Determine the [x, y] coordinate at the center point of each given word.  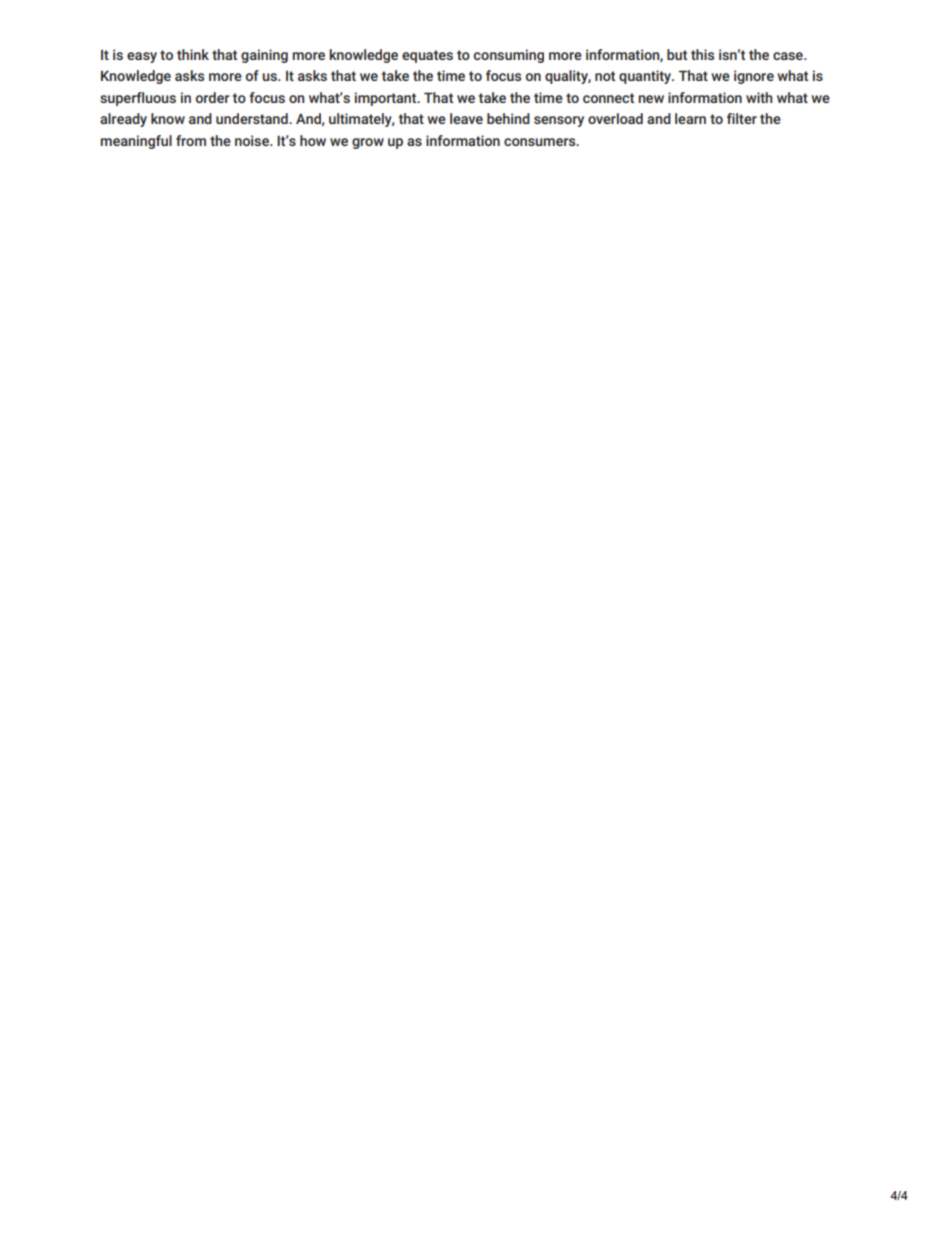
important [387, 99]
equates [427, 56]
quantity [646, 77]
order [213, 97]
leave [466, 118]
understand [253, 118]
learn [690, 118]
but [677, 54]
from [191, 140]
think [193, 54]
